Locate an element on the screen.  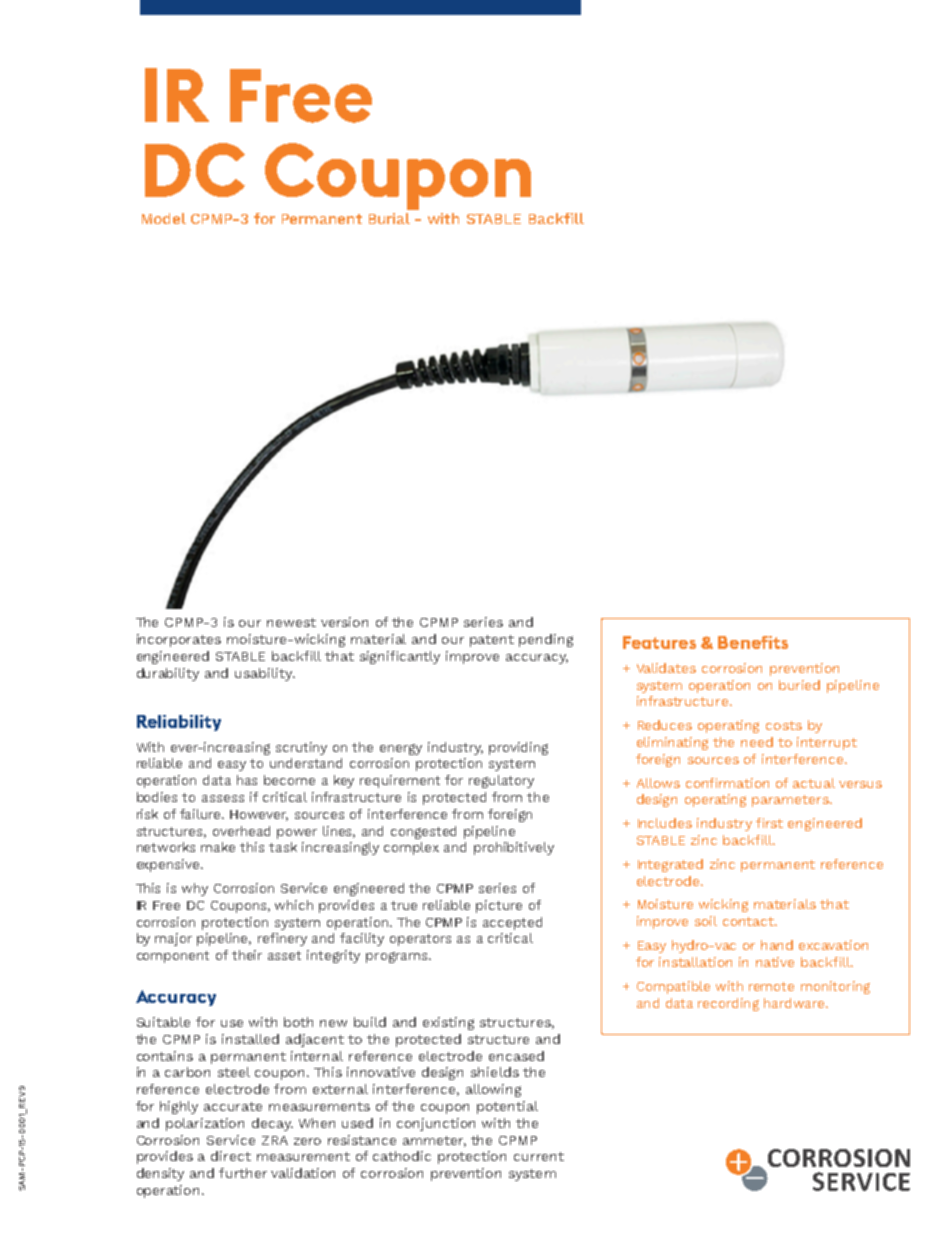
contact is located at coordinates (749, 921).
